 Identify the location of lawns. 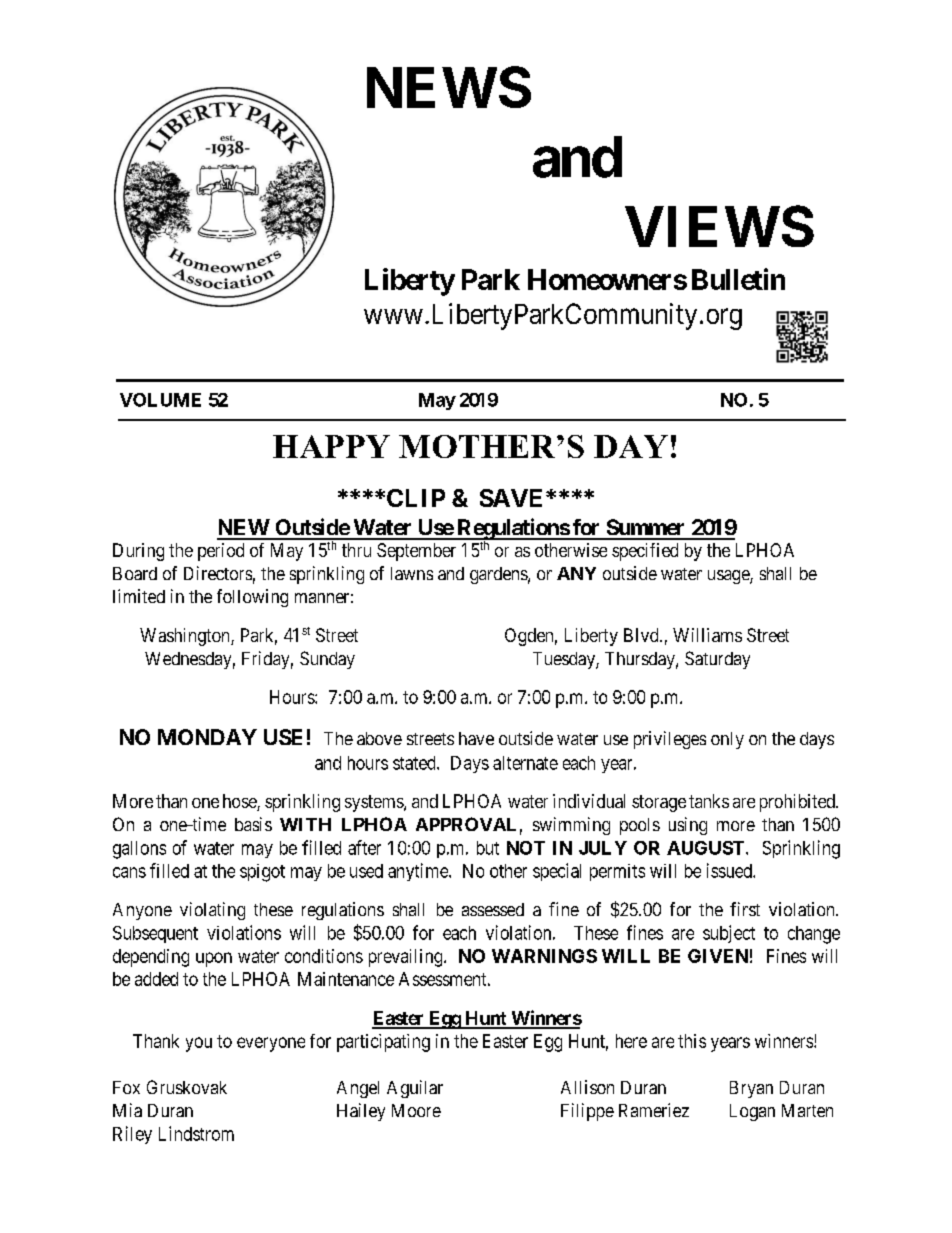
(412, 573).
